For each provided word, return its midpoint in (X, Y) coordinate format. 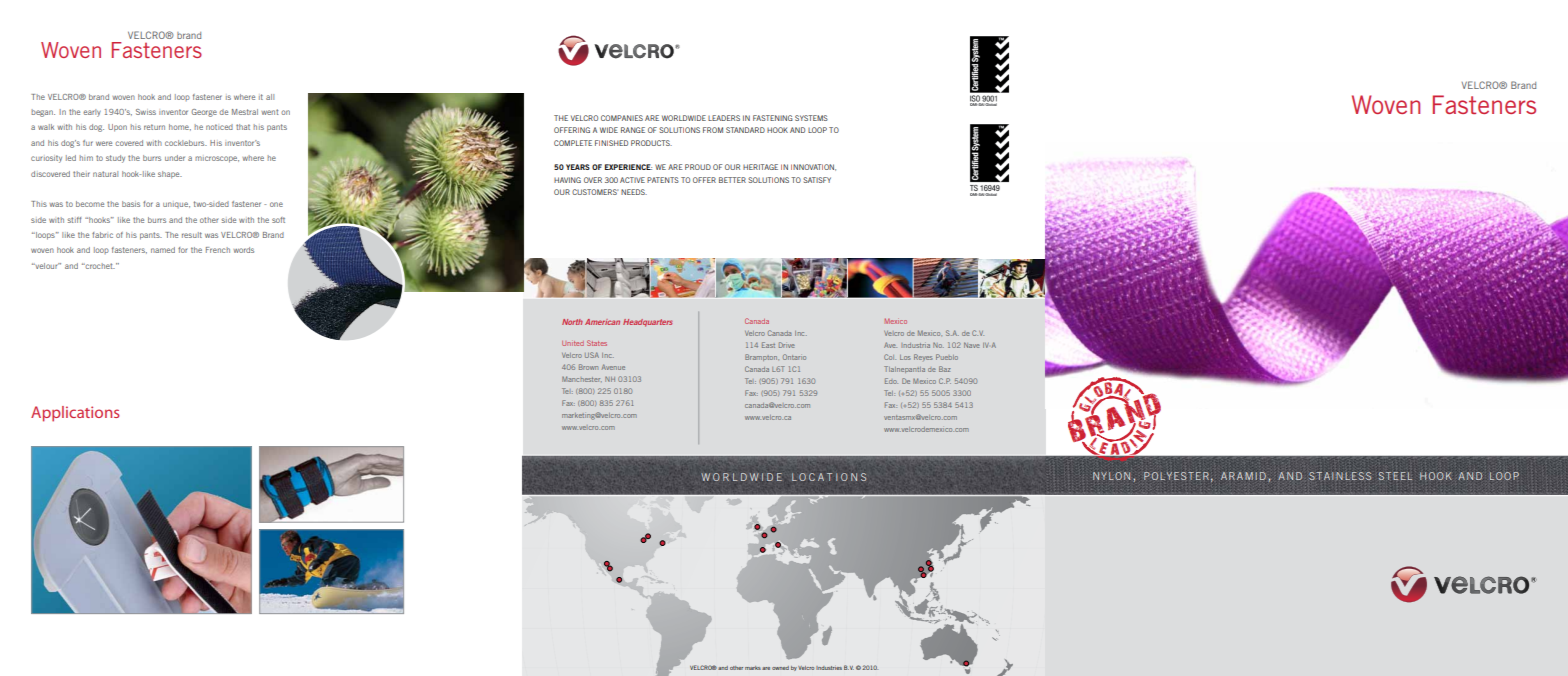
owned (780, 668)
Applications (75, 414)
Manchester (582, 379)
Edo (891, 381)
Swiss (146, 112)
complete (573, 143)
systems (811, 118)
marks (753, 668)
